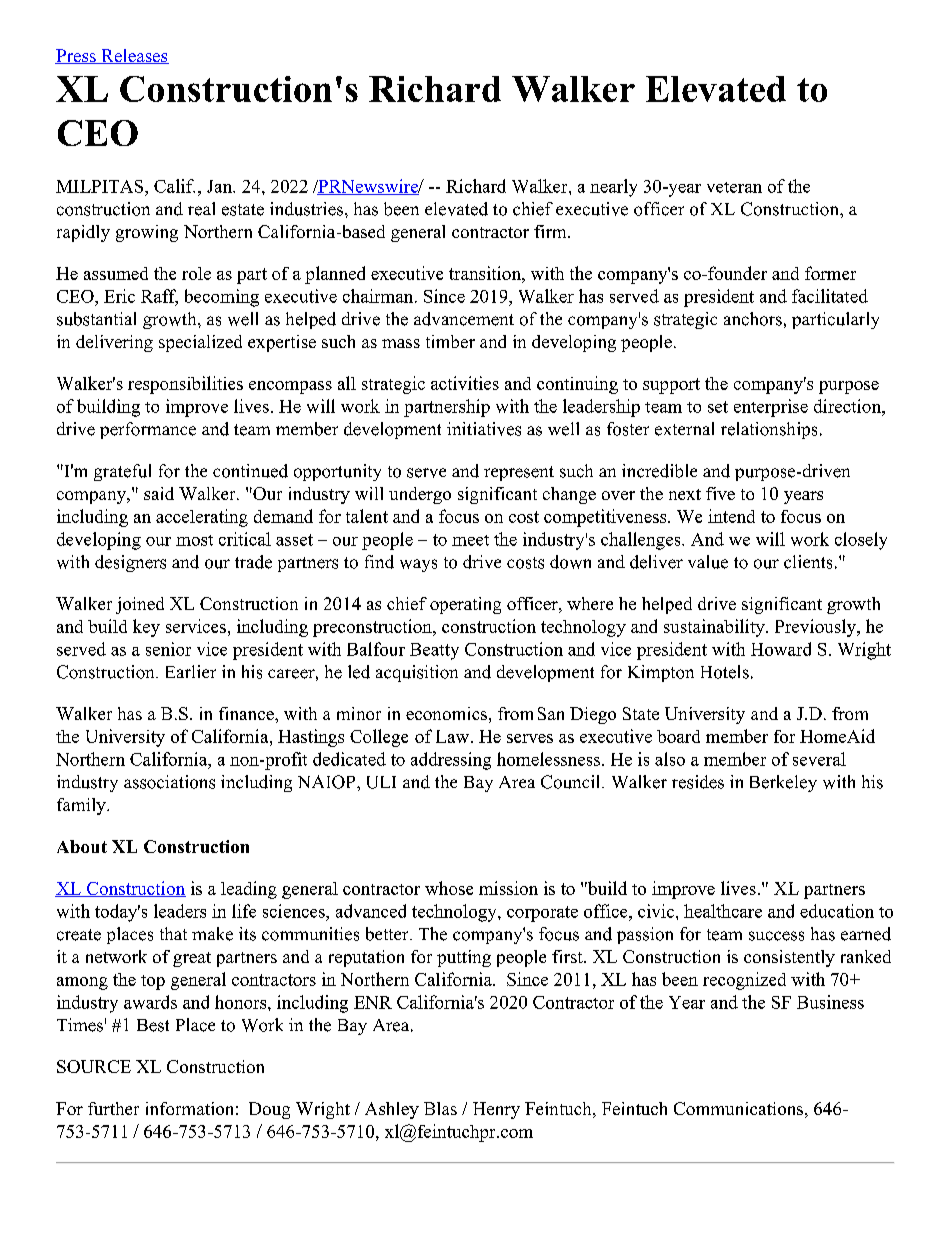 This page has width=952, height=1233. What do you see at coordinates (496, 1110) in the page?
I see `Henry` at bounding box center [496, 1110].
